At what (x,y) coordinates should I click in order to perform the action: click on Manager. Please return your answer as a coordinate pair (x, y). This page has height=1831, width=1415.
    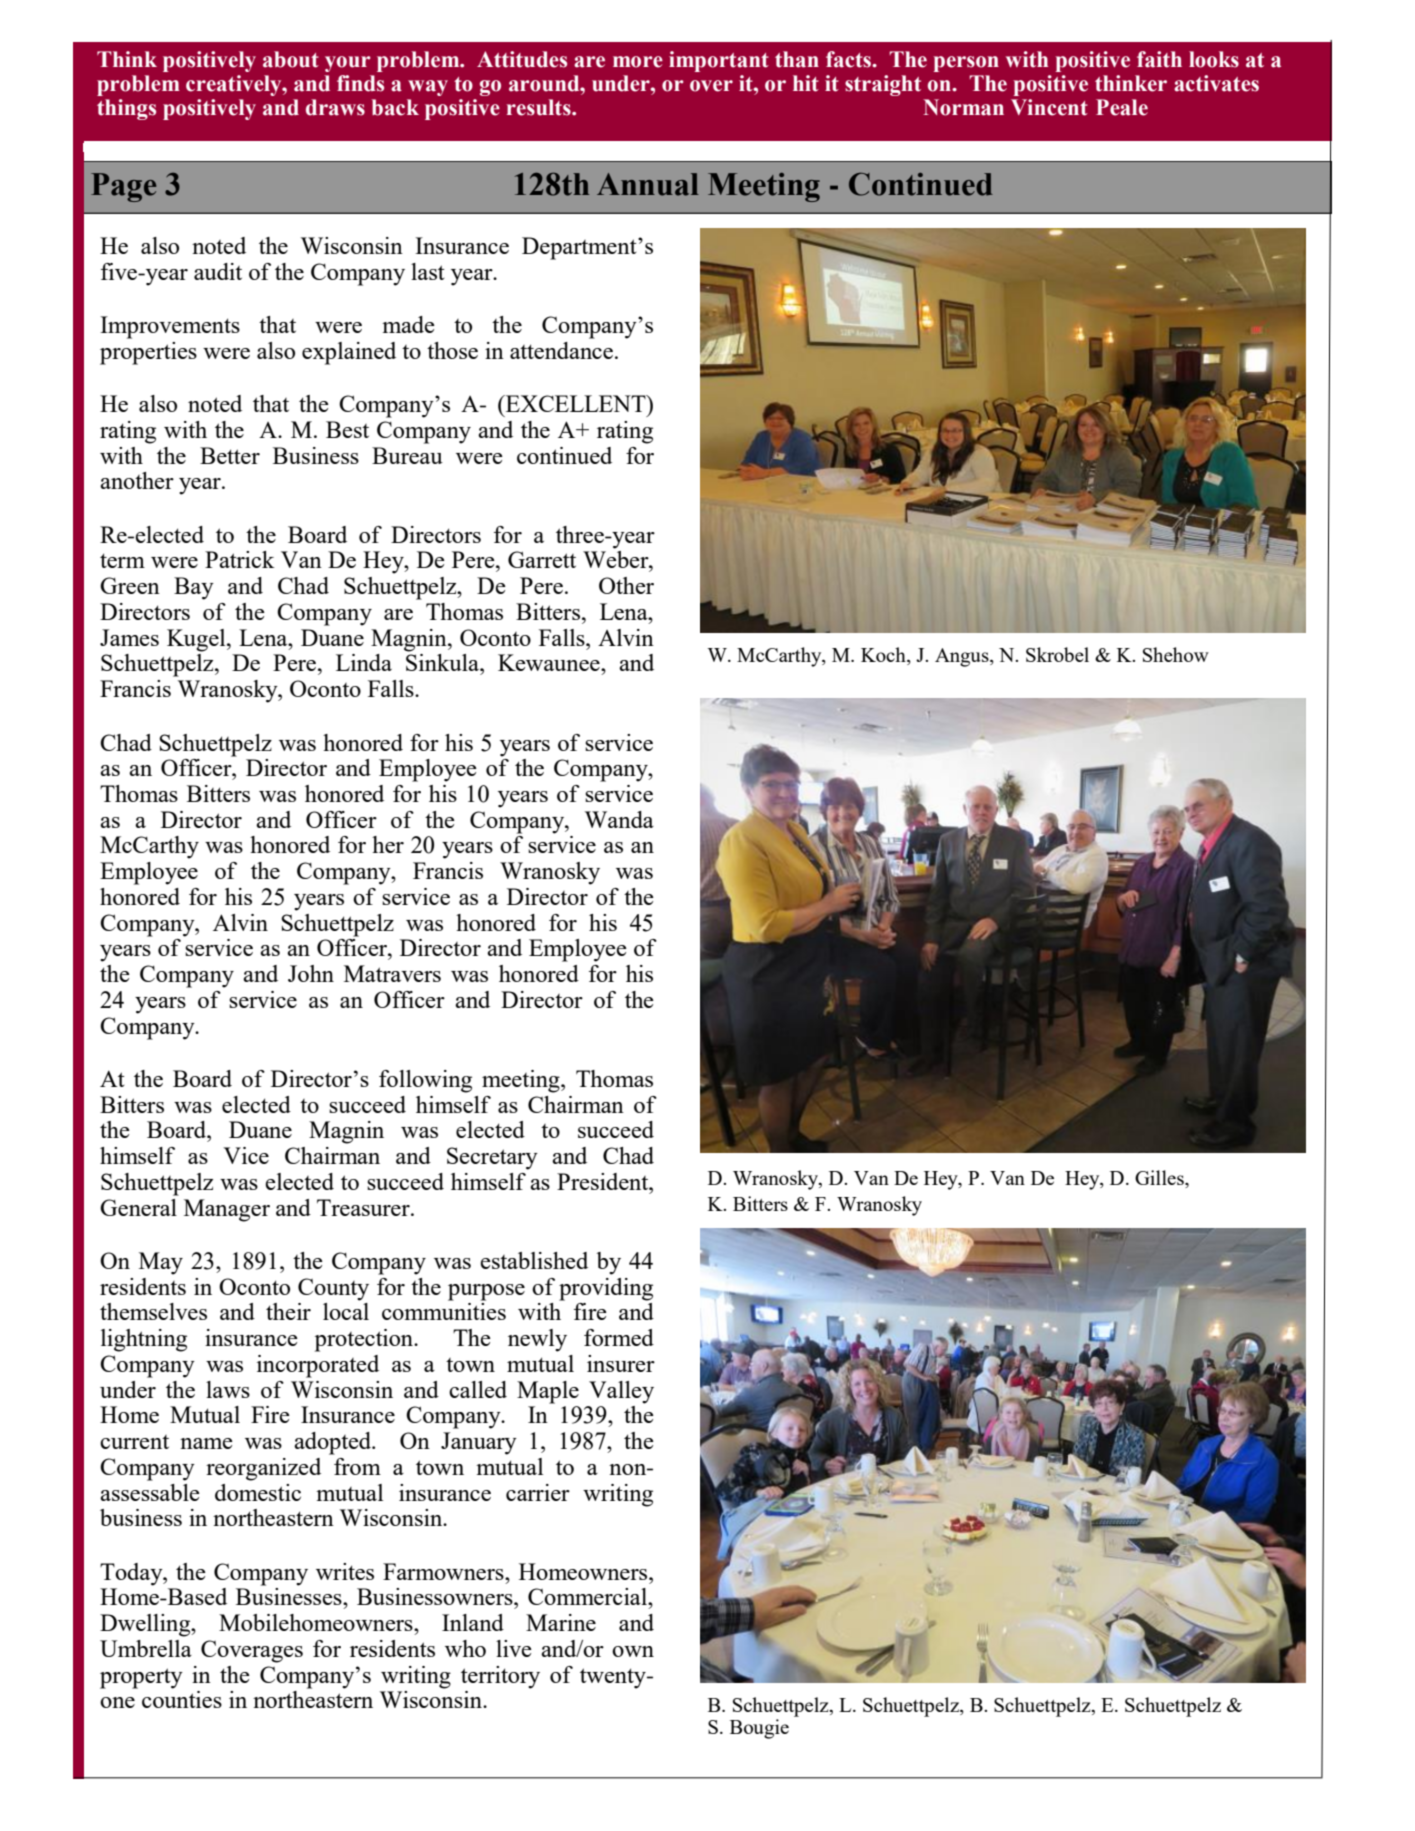
    Looking at the image, I should click on (227, 1210).
